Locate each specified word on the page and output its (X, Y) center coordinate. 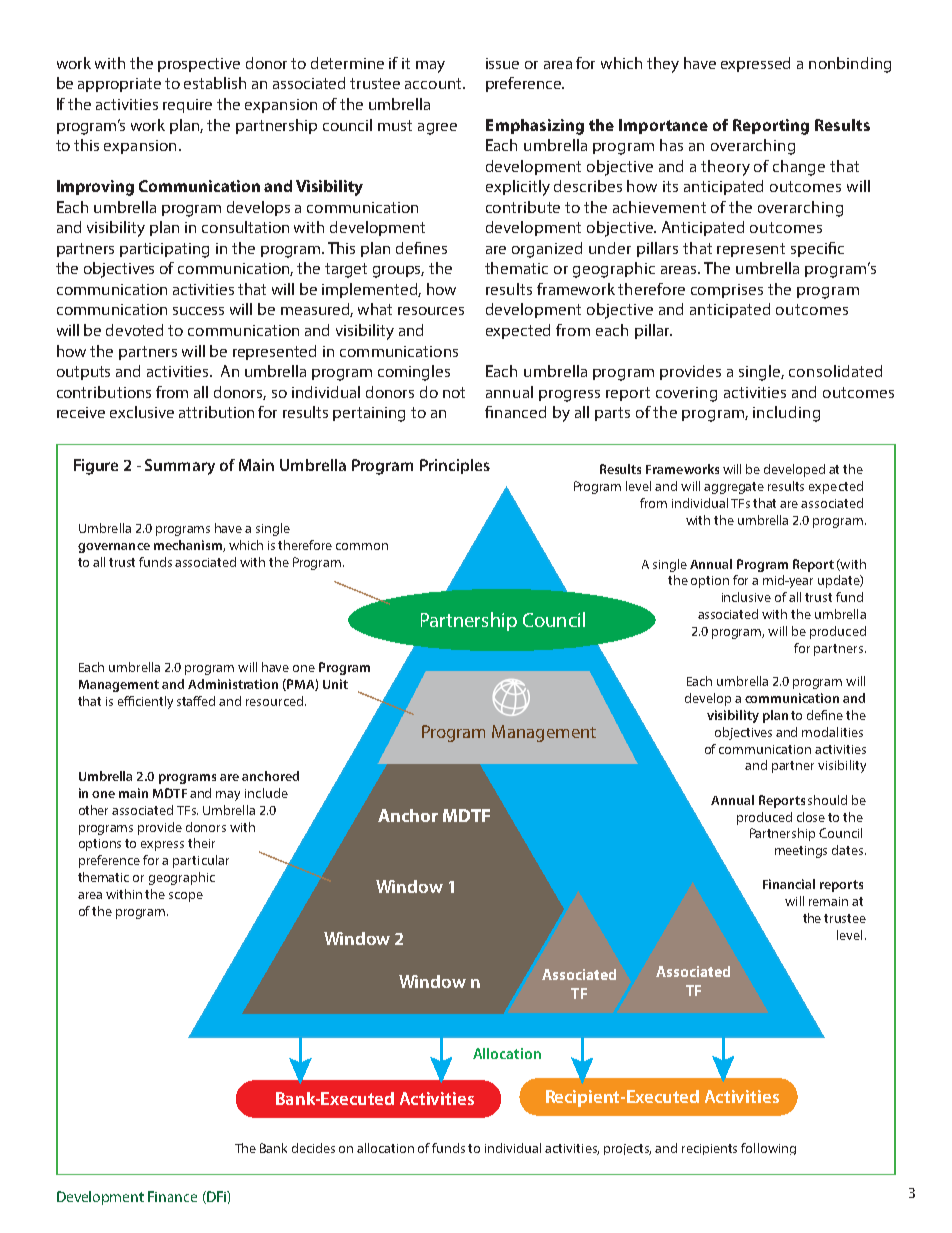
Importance (663, 126)
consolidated (835, 371)
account (434, 83)
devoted (134, 330)
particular (201, 861)
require (187, 106)
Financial (789, 884)
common (362, 546)
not (454, 392)
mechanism (189, 546)
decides (313, 1148)
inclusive (746, 597)
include (266, 793)
